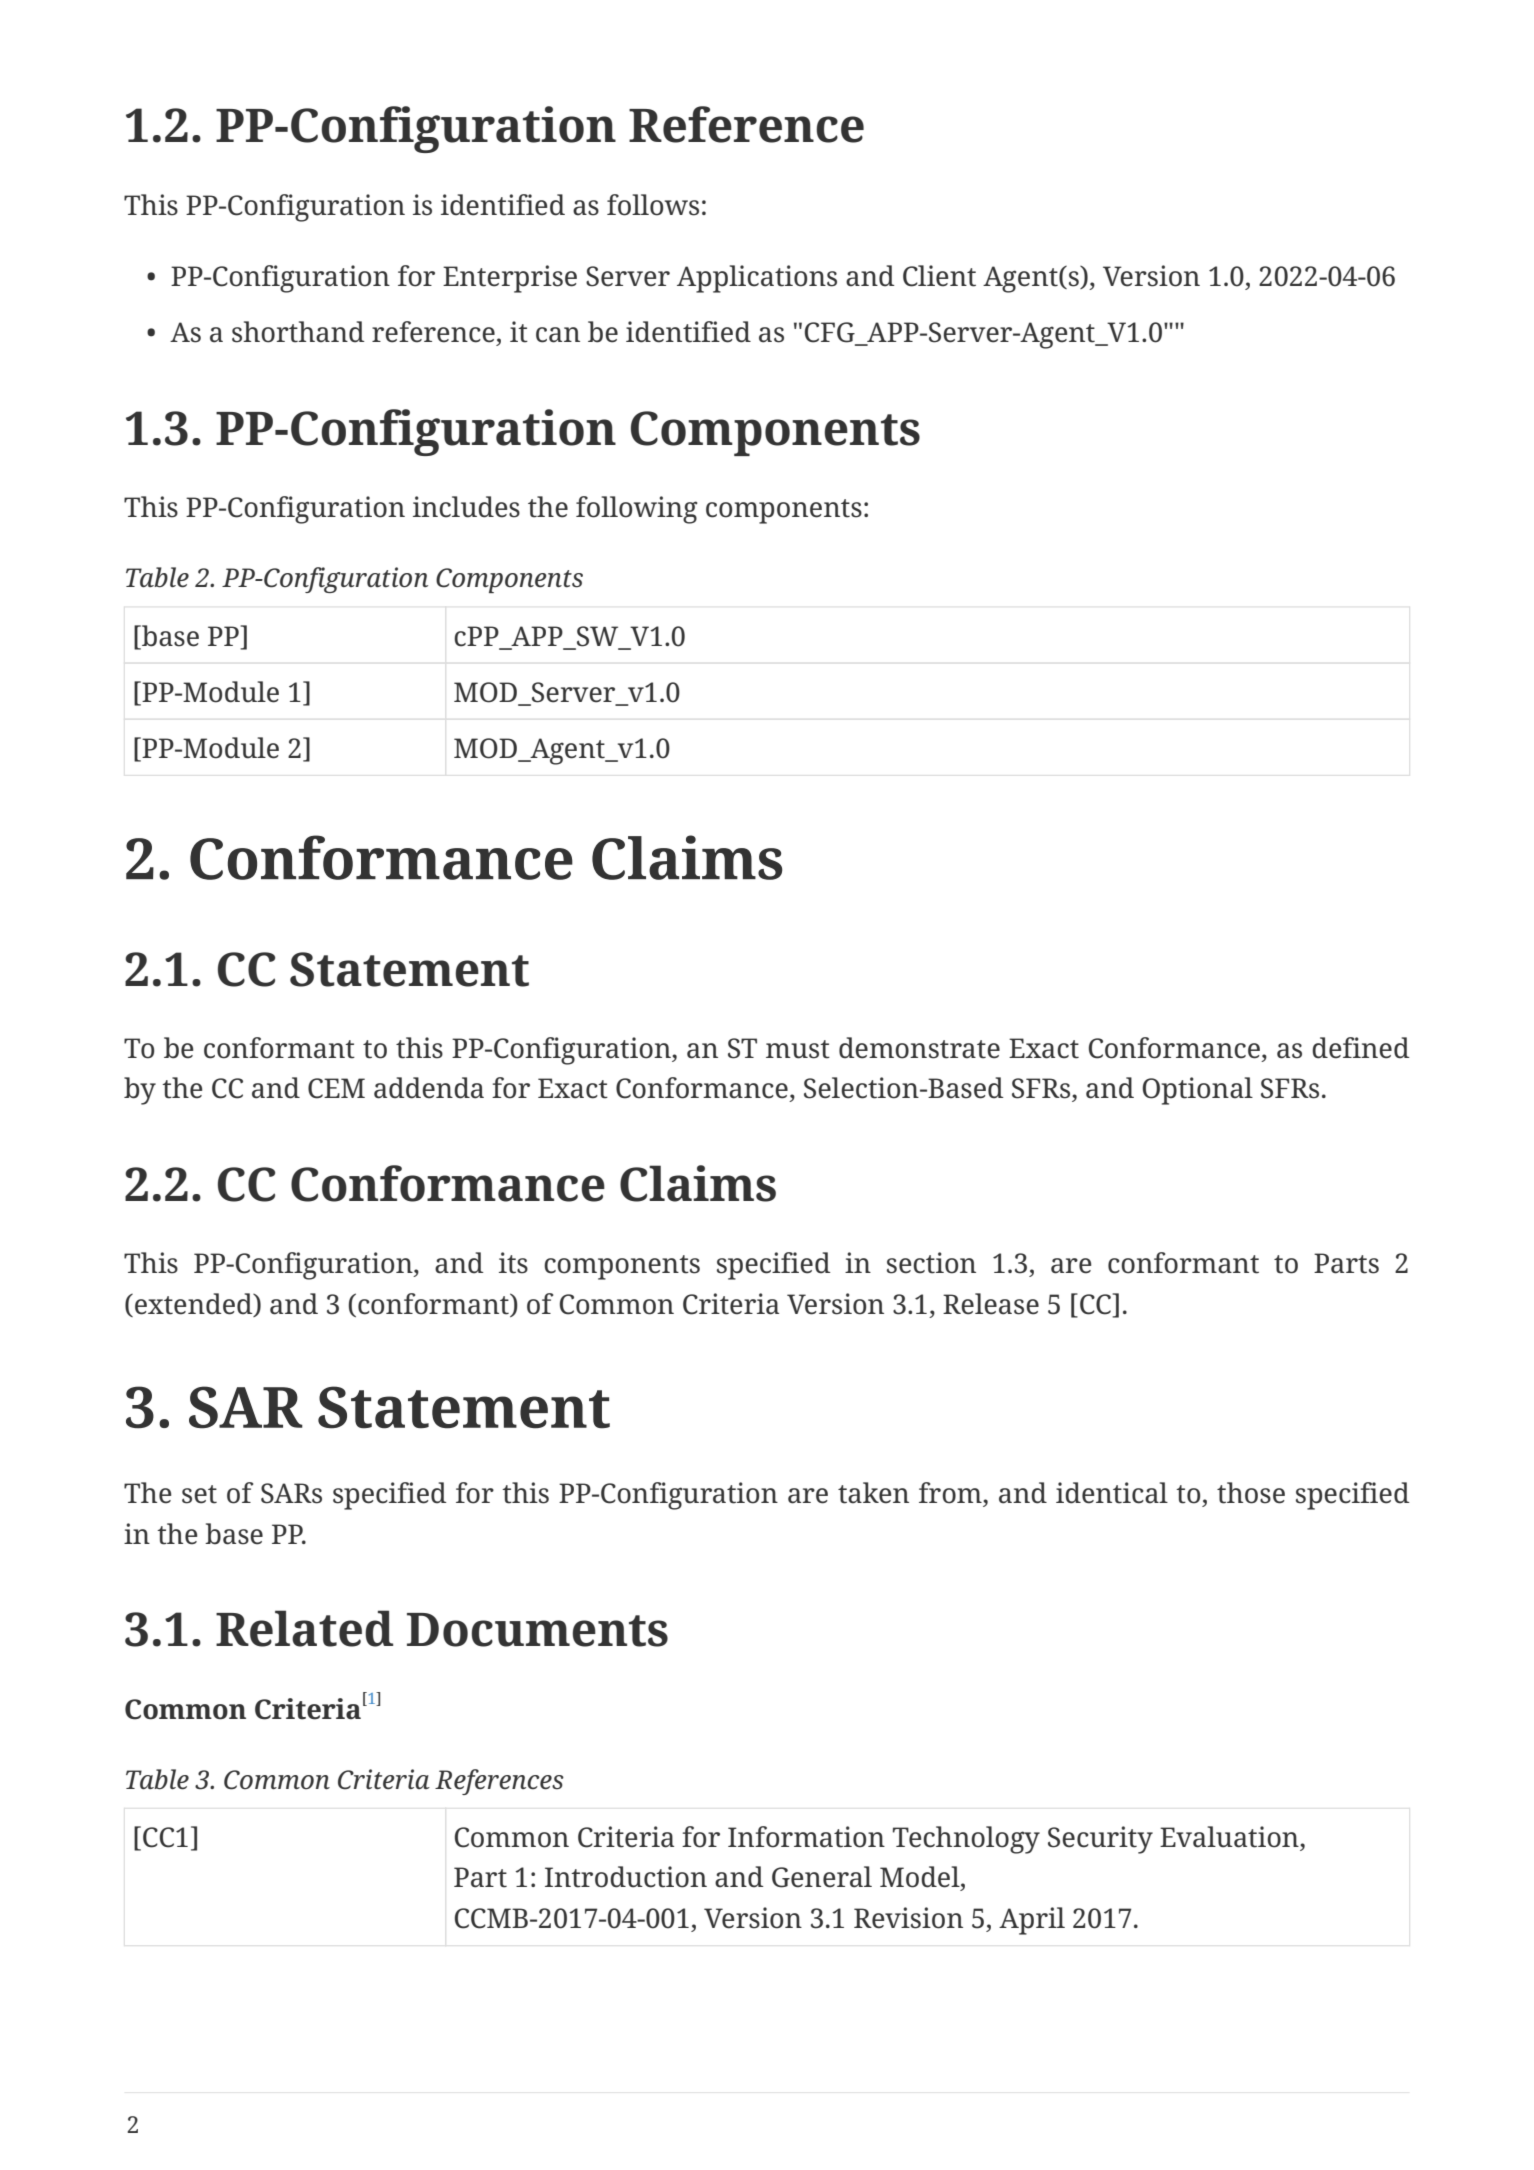  Describe the element at coordinates (757, 279) in the screenshot. I see `Applications` at that location.
